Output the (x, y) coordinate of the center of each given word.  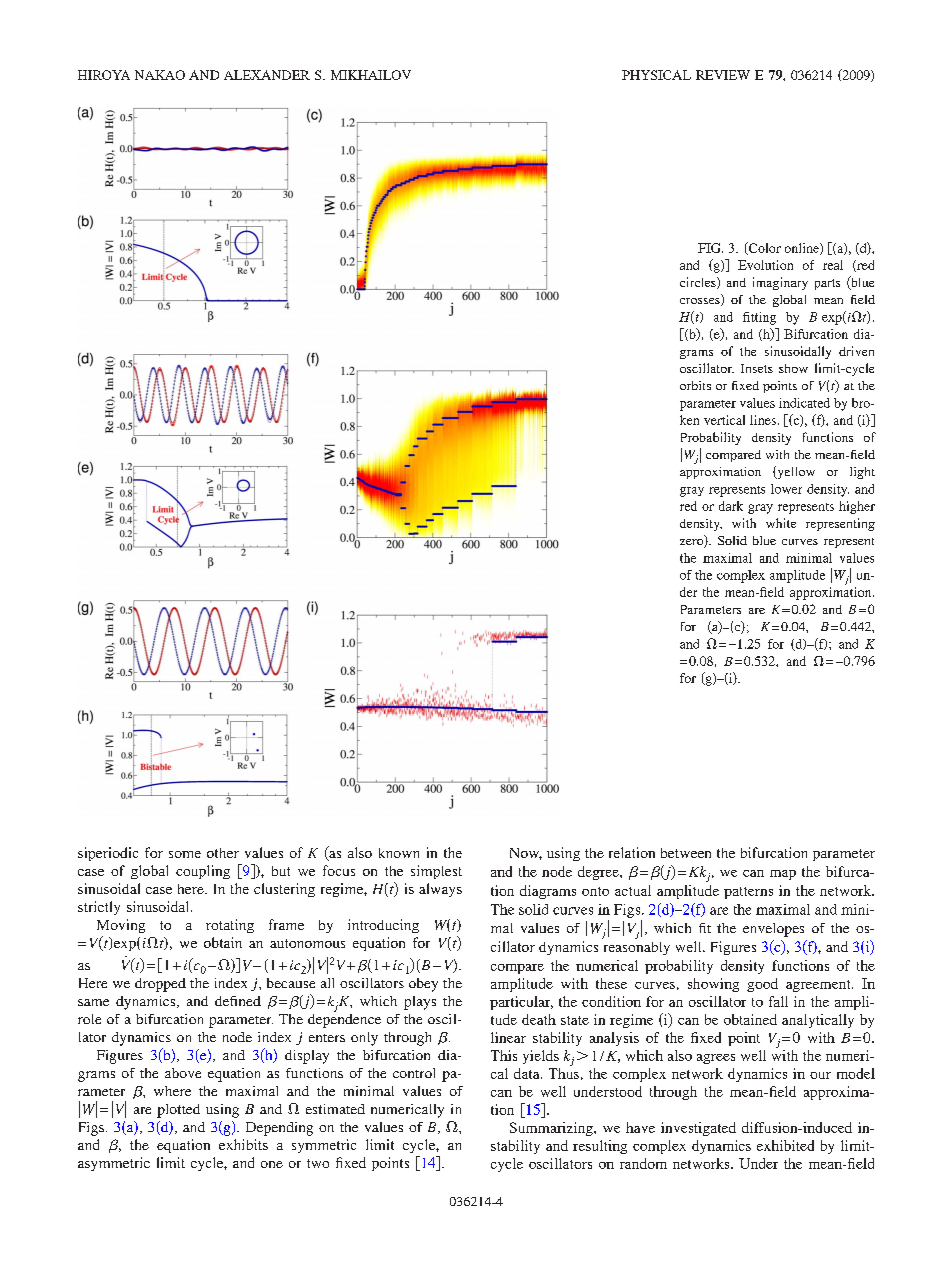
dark (731, 506)
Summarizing (552, 1129)
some (185, 854)
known (399, 853)
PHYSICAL (656, 75)
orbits (695, 385)
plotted (178, 1111)
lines (763, 420)
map (783, 875)
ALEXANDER (267, 75)
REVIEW (723, 75)
